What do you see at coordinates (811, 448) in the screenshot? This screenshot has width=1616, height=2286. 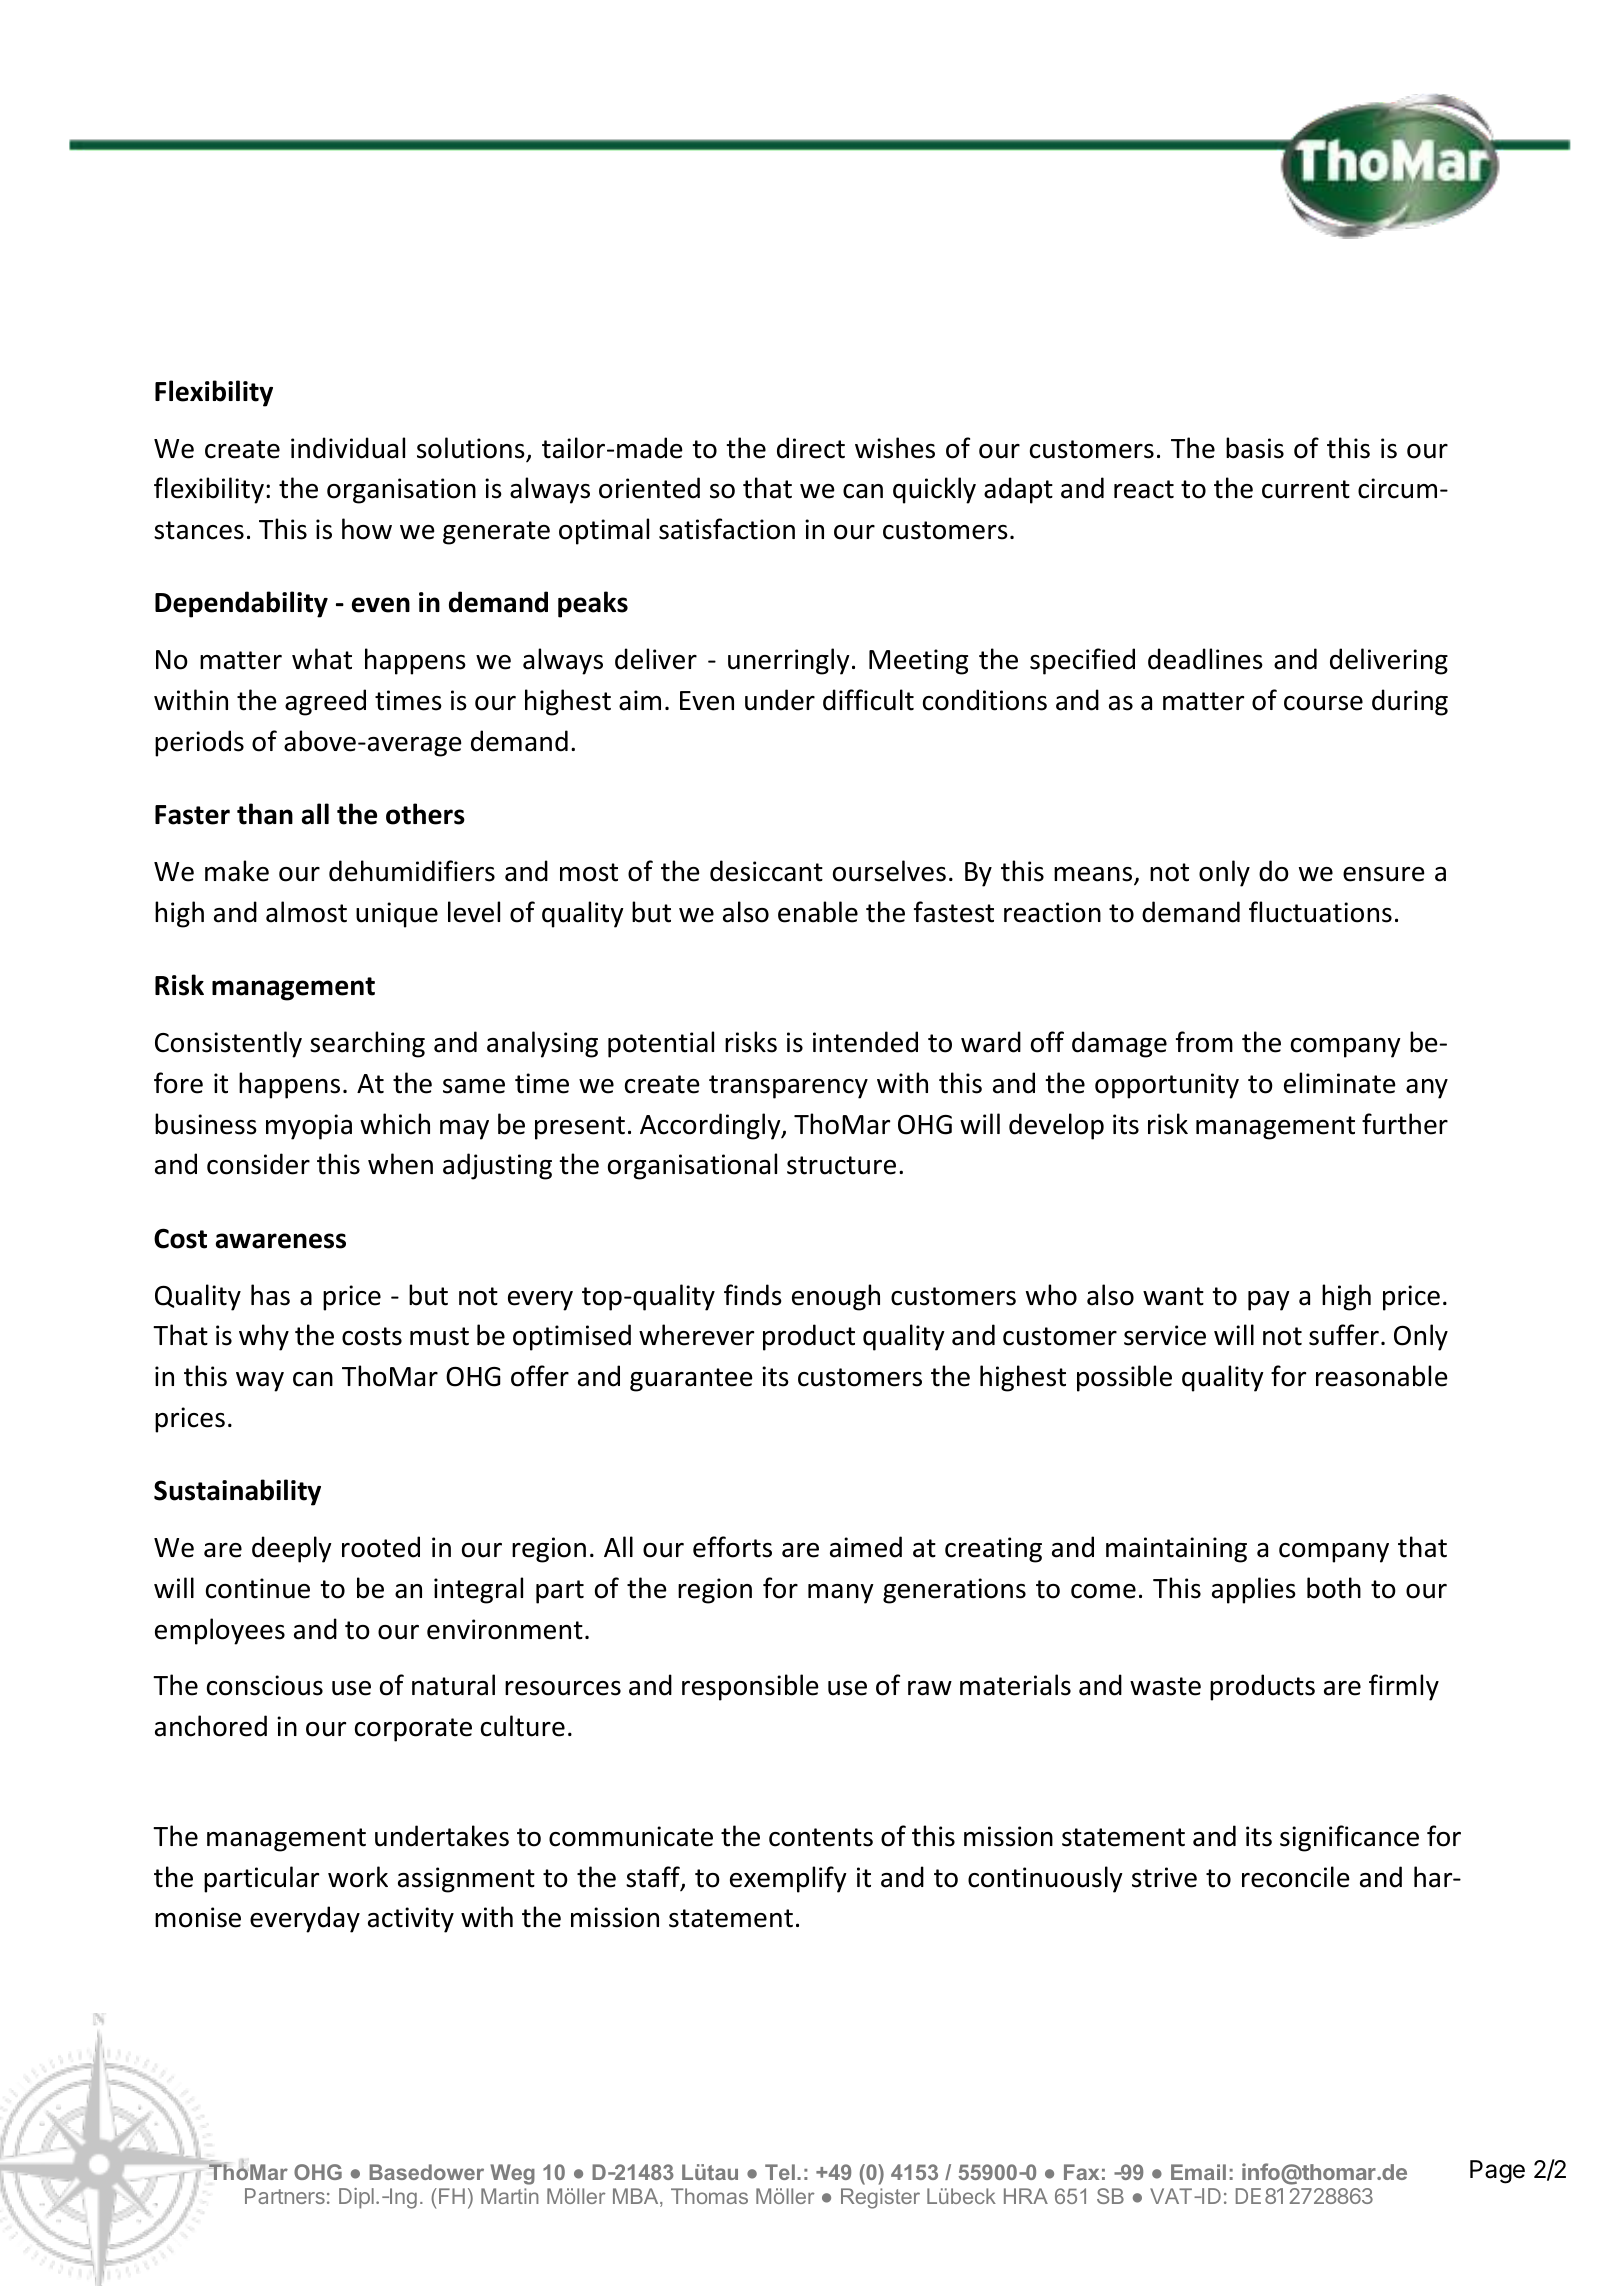 I see `direct` at bounding box center [811, 448].
